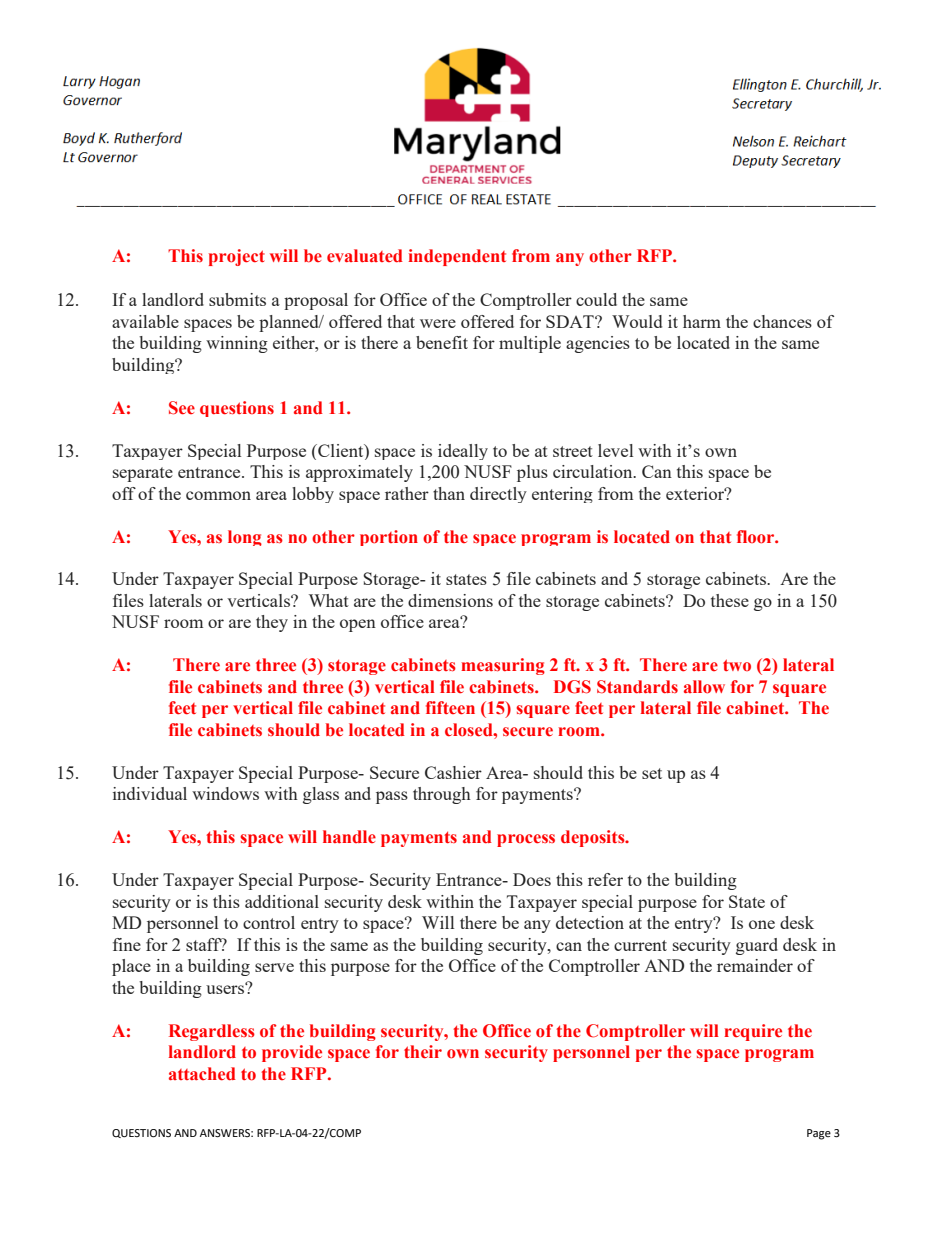  I want to click on submits, so click(237, 299).
